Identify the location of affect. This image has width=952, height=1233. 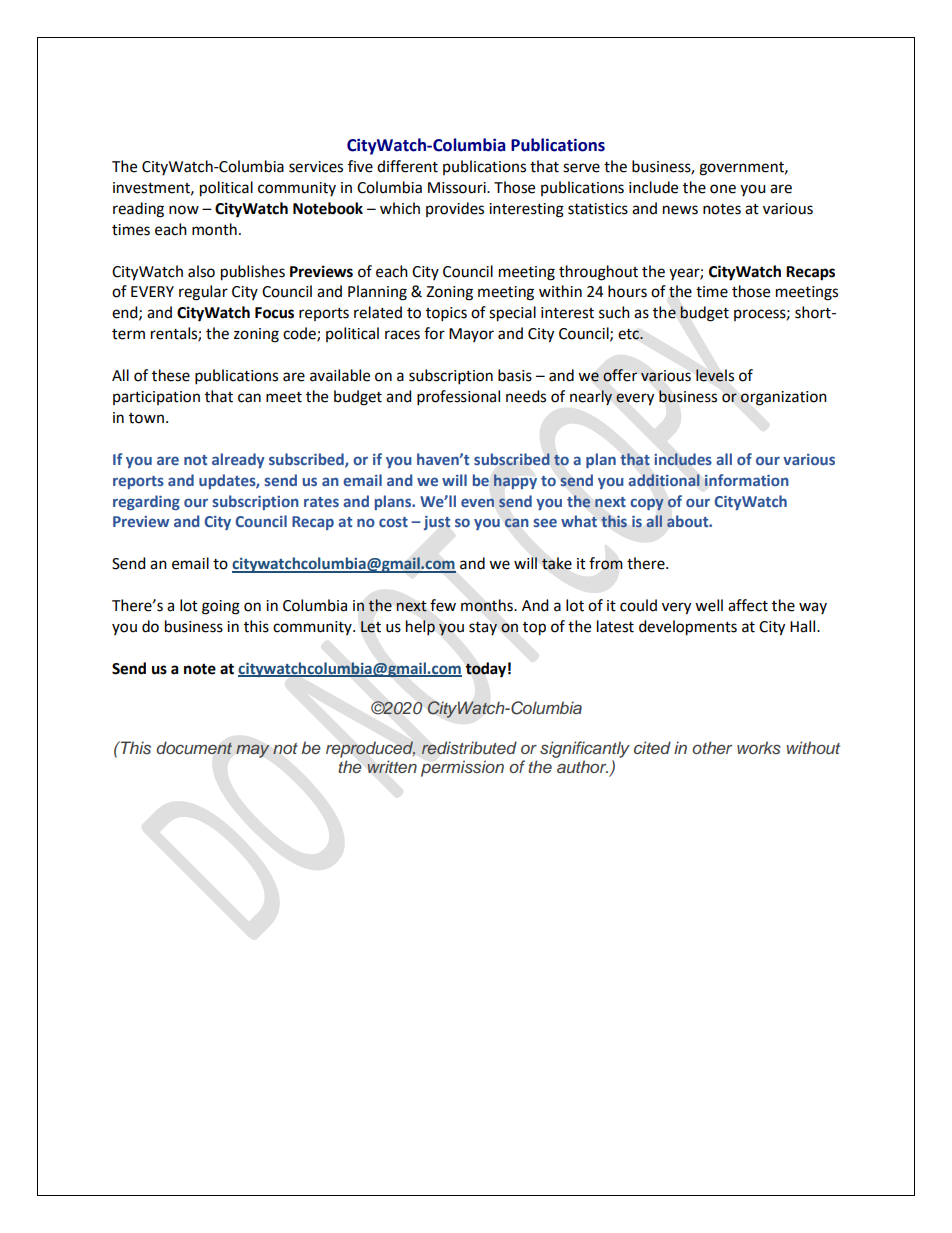
(748, 605).
